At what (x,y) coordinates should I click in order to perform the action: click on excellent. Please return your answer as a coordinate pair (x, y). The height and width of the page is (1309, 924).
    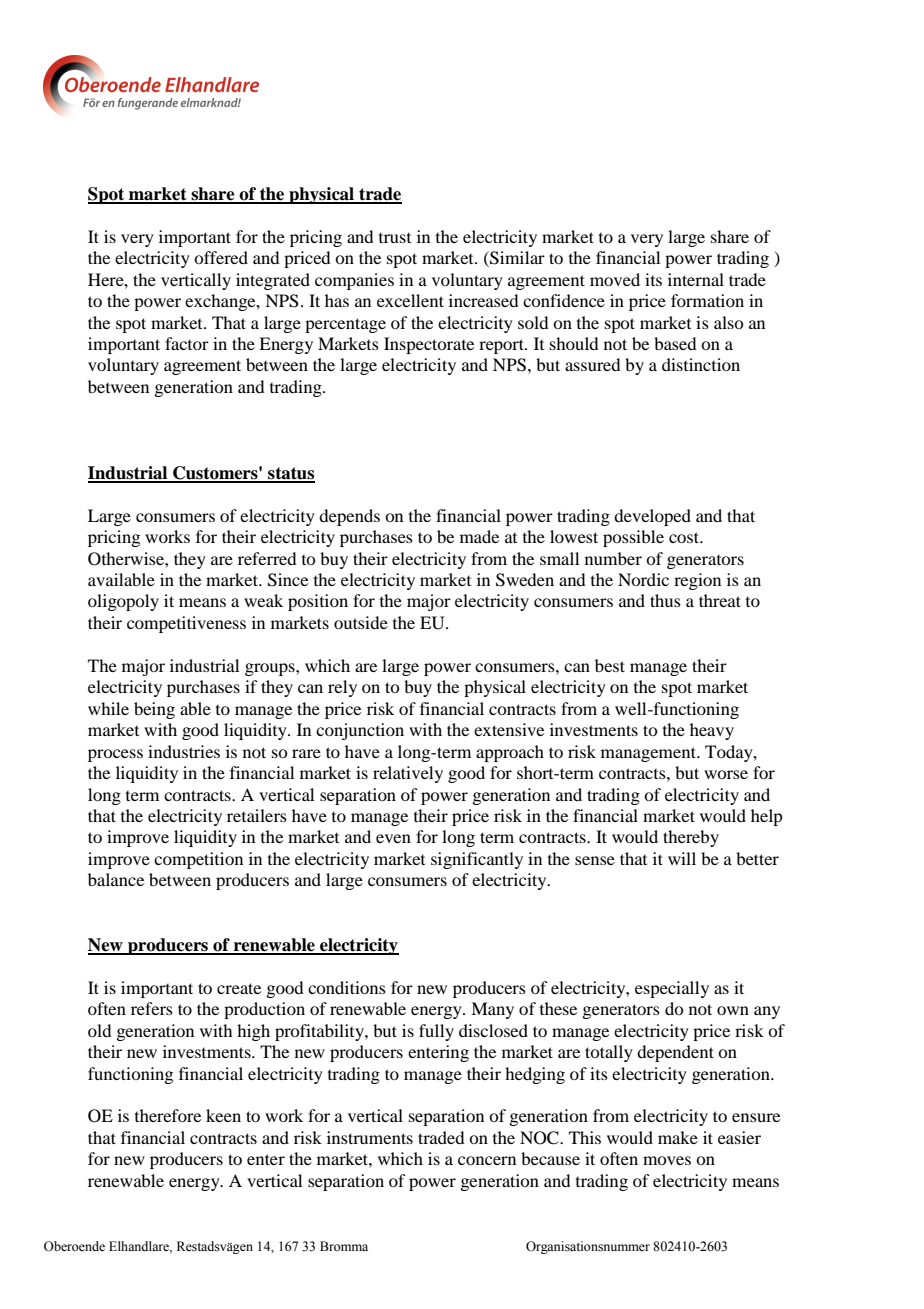
    Looking at the image, I should click on (410, 300).
